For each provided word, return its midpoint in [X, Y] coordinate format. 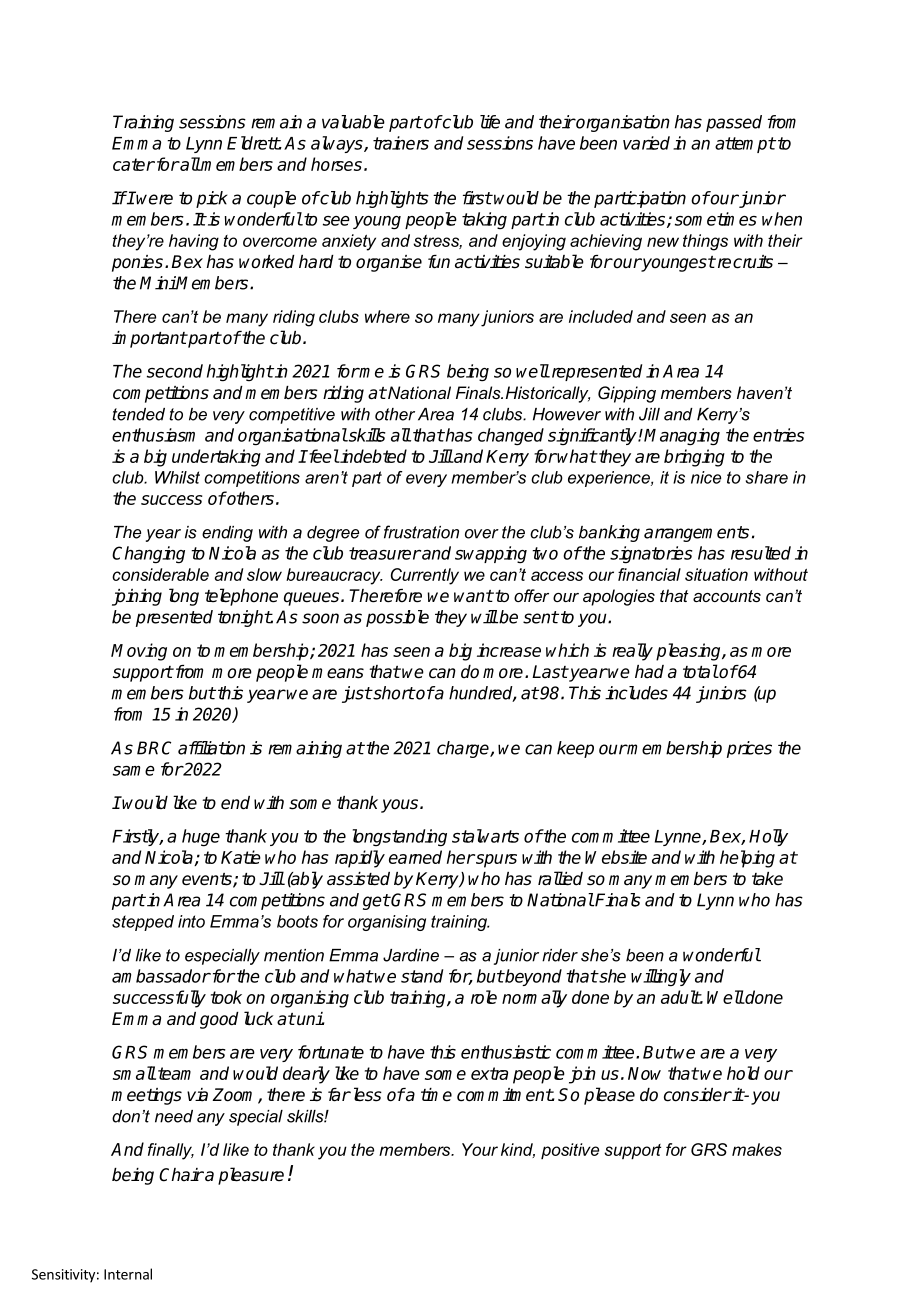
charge [464, 749]
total [700, 671]
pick [211, 199]
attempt [745, 145]
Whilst [177, 477]
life [490, 122]
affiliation [211, 748]
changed [511, 437]
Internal [128, 1274]
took [226, 997]
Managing [682, 437]
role [484, 997]
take [767, 879]
